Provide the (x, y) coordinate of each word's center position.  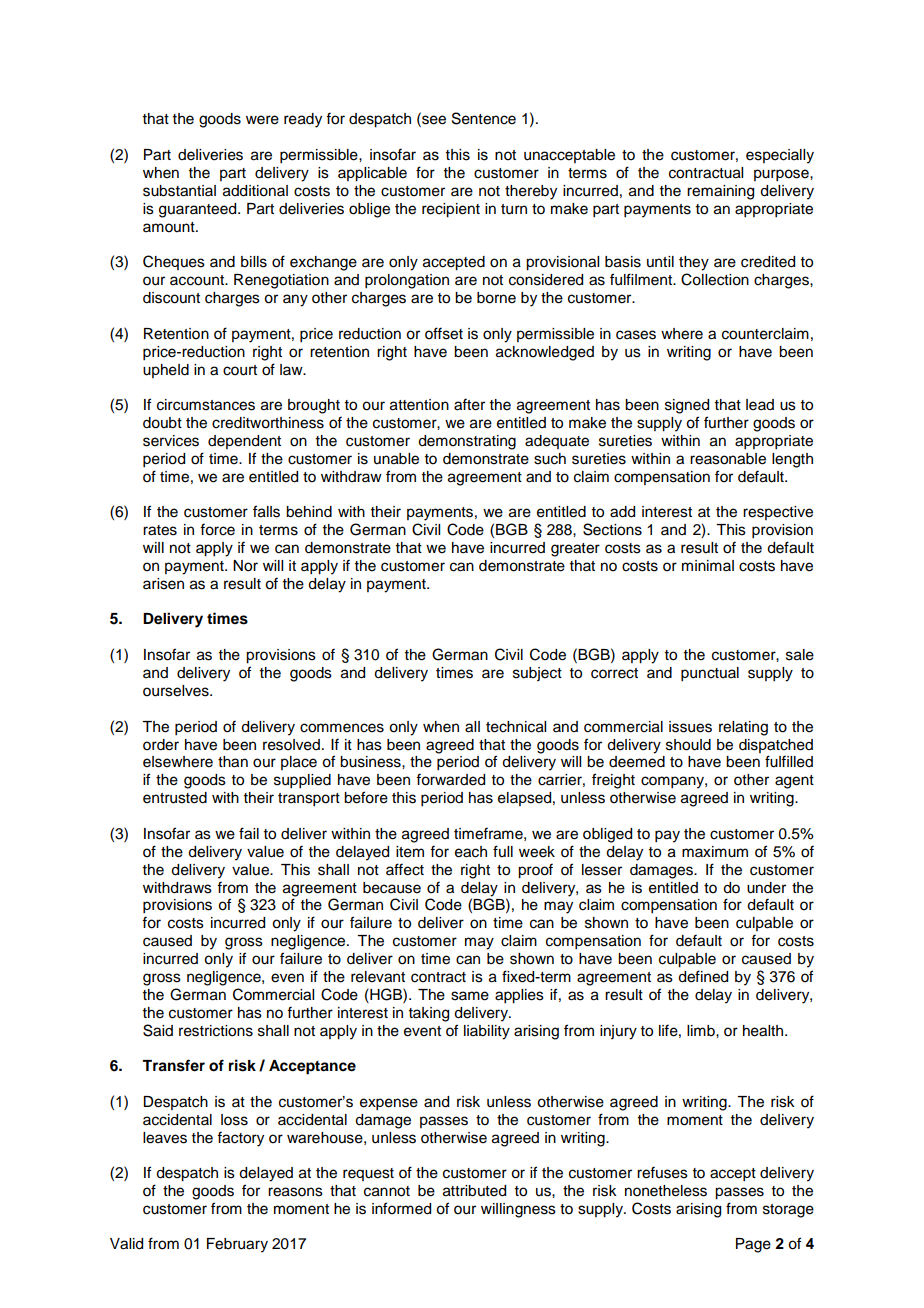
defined (703, 976)
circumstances (206, 405)
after (469, 404)
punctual (710, 674)
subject (537, 674)
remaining (720, 192)
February (237, 1245)
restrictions (216, 1031)
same (470, 996)
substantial (179, 191)
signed (687, 406)
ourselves (177, 691)
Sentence (484, 118)
